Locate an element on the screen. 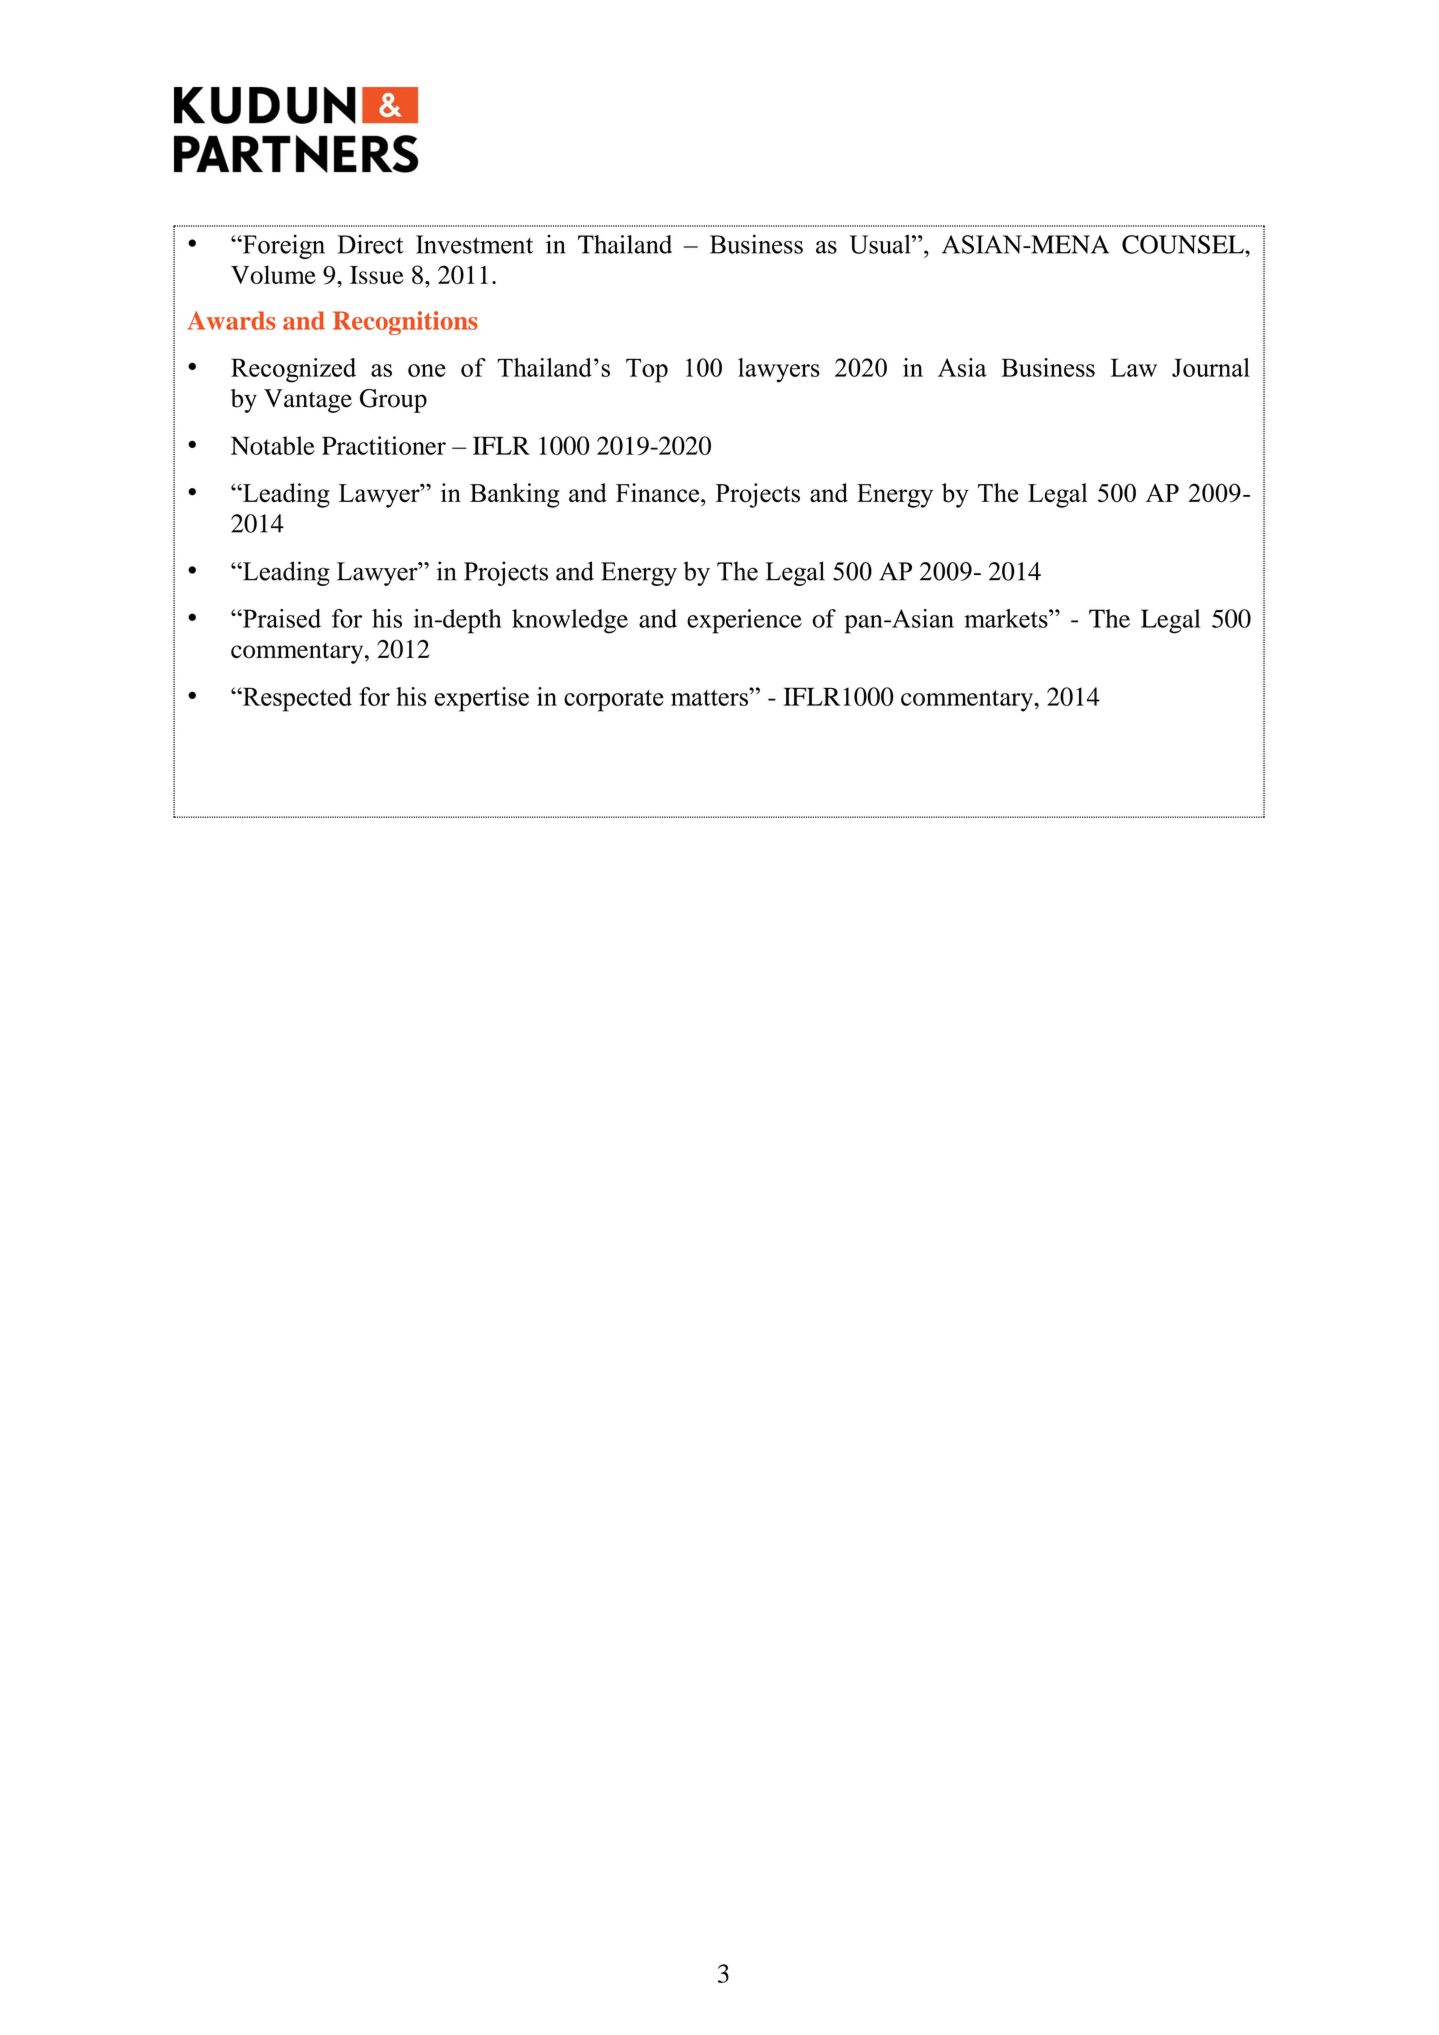  Finance is located at coordinates (657, 493).
